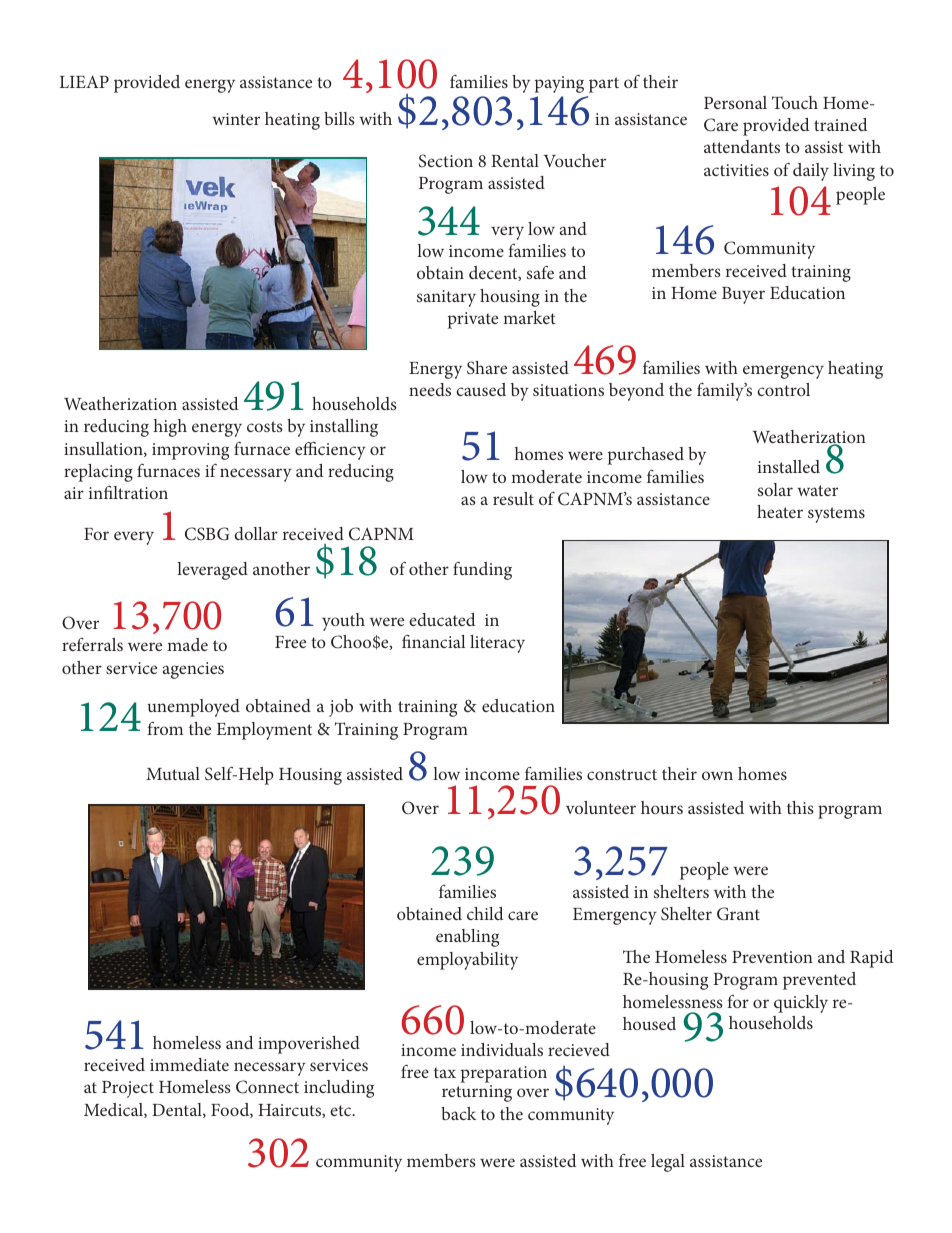 This document has width=952, height=1233. What do you see at coordinates (236, 119) in the document?
I see `winter` at bounding box center [236, 119].
